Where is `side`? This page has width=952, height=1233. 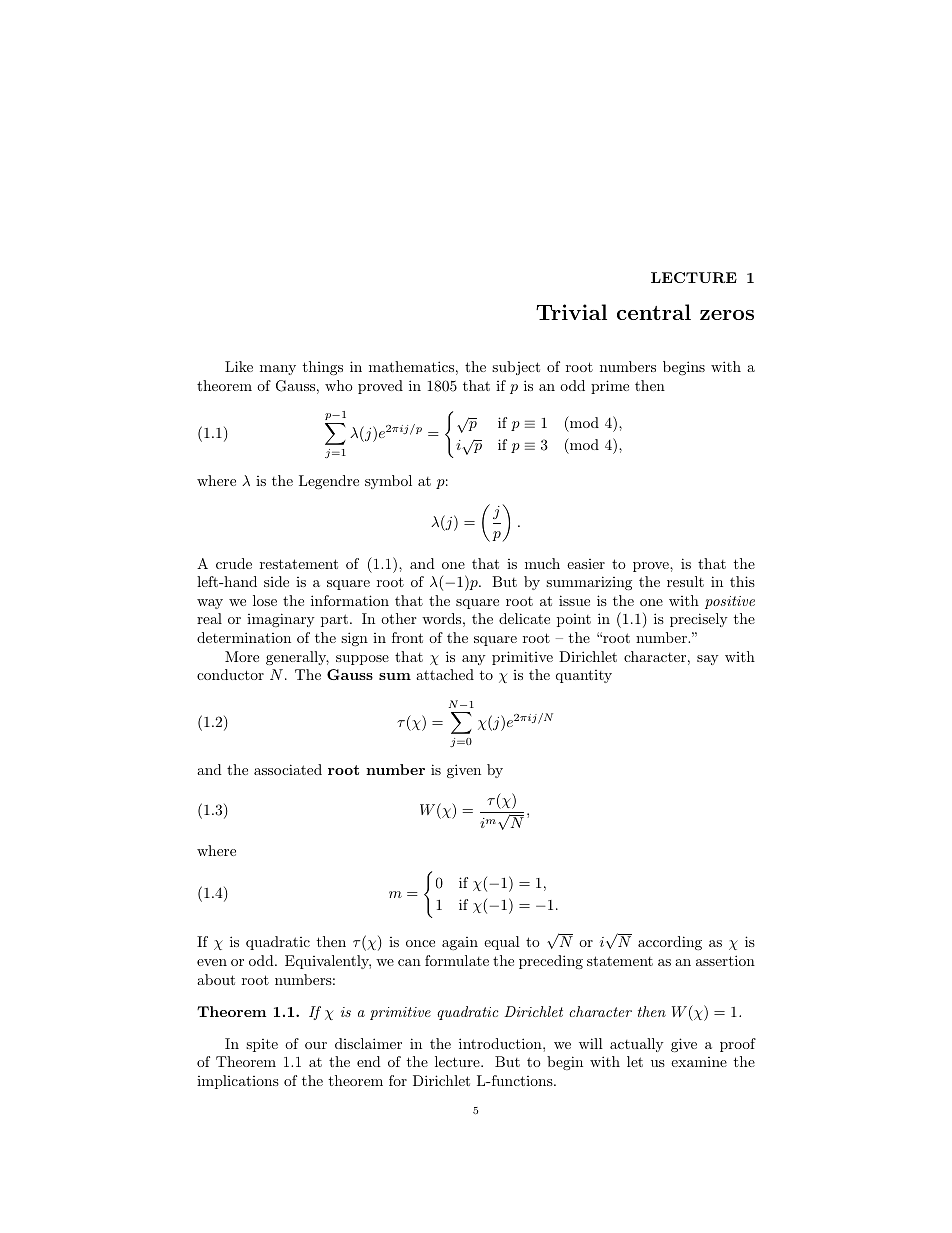 side is located at coordinates (276, 581).
